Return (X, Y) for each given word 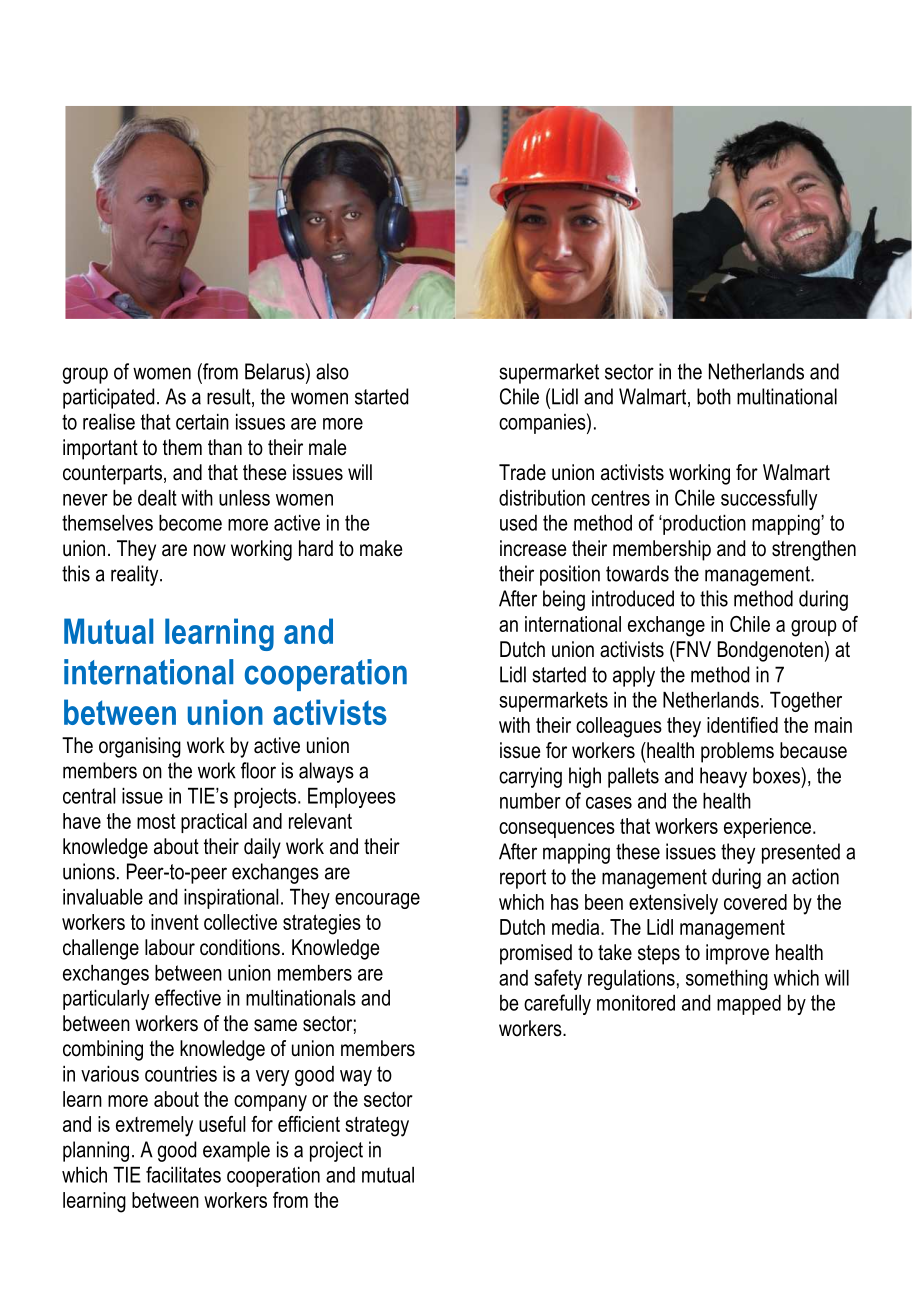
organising (140, 747)
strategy (377, 1126)
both (714, 396)
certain (202, 422)
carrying (530, 777)
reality (136, 575)
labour (170, 947)
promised (536, 954)
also (332, 371)
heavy (723, 777)
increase (533, 548)
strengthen (814, 550)
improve (737, 954)
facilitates (183, 1174)
